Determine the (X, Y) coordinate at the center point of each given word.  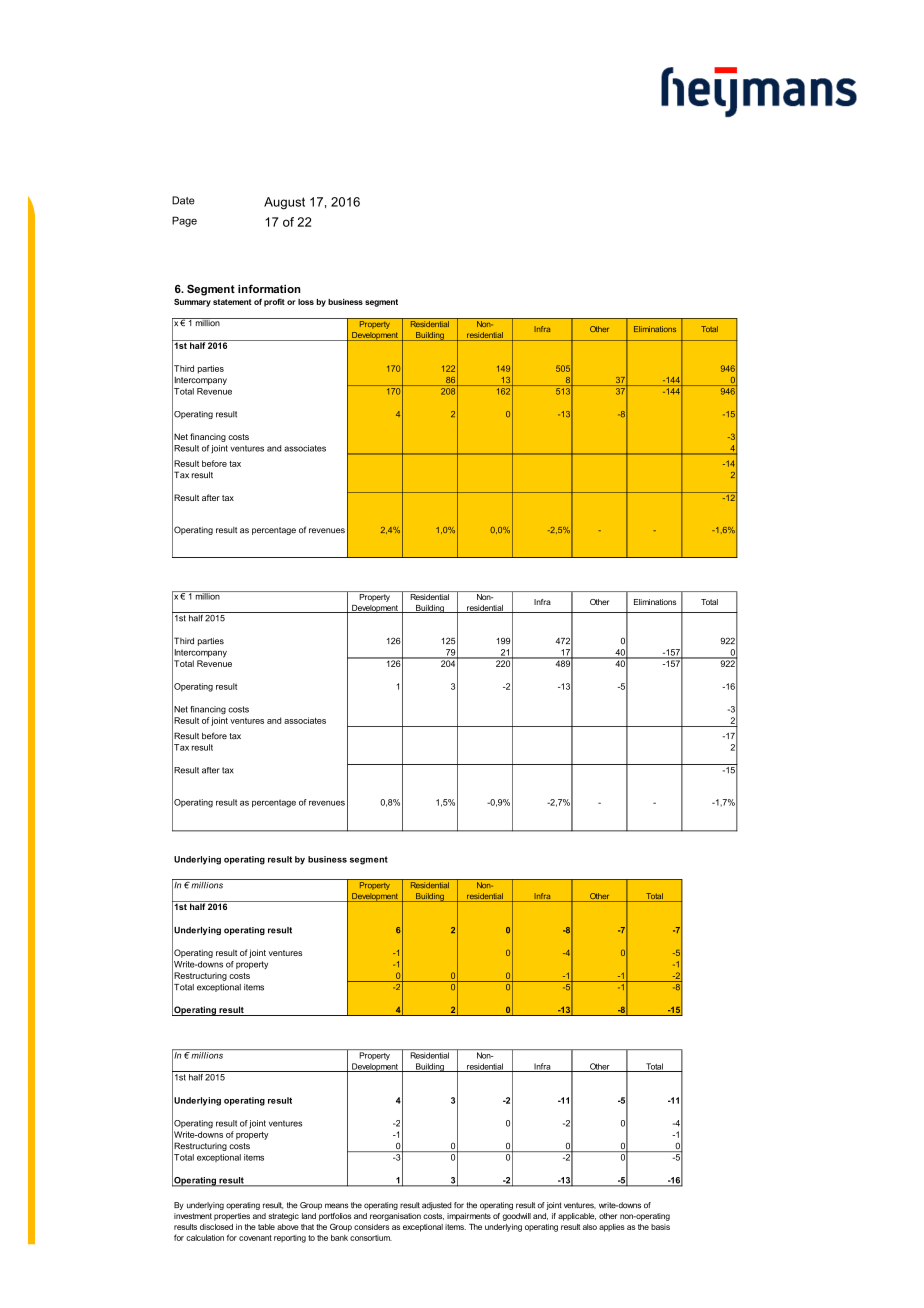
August (284, 203)
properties (232, 1217)
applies (612, 1228)
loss (306, 302)
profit (274, 302)
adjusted (437, 1206)
